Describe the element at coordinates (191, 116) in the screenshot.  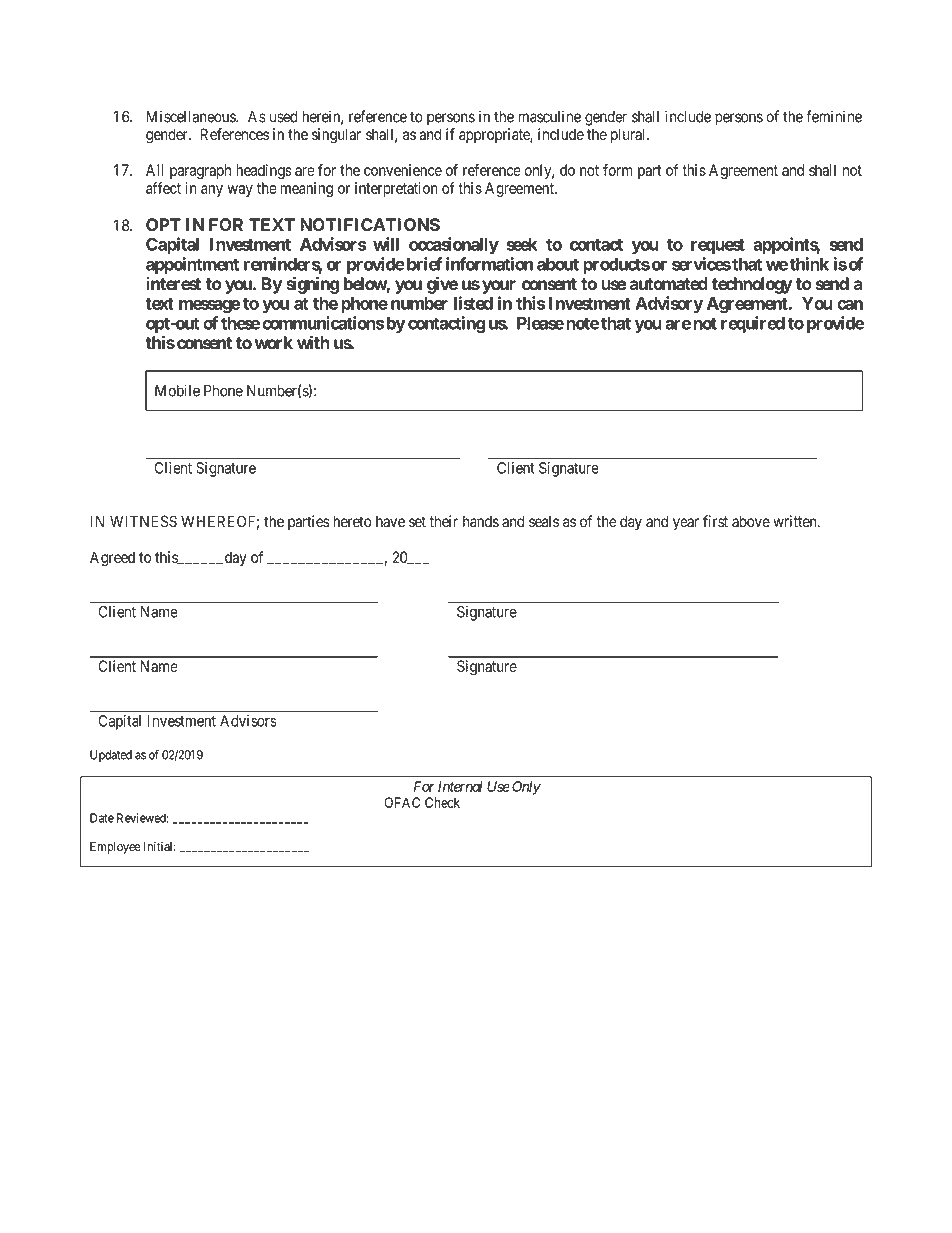
I see `Miscellaneous` at that location.
